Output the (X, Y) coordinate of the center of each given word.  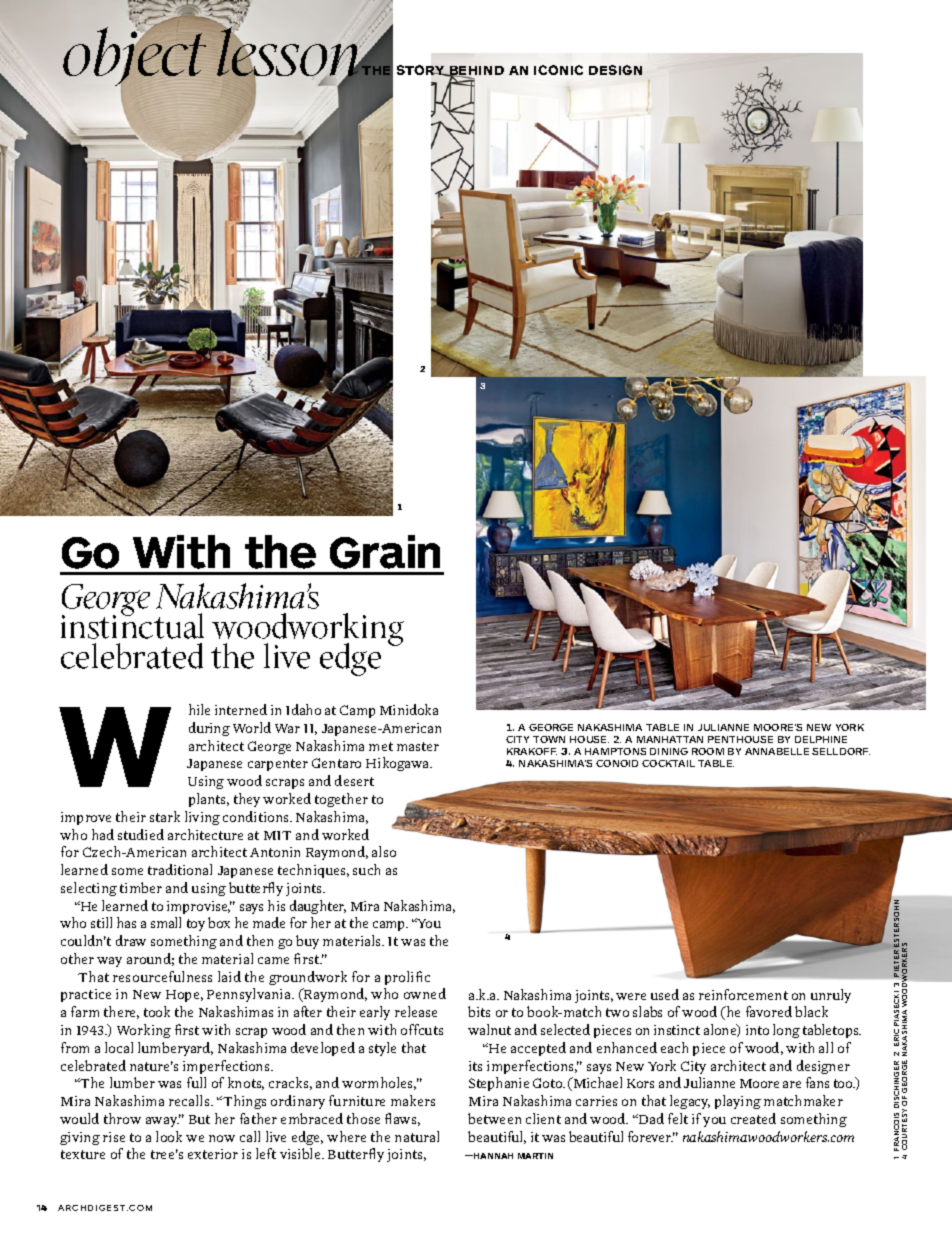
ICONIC (558, 70)
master (418, 746)
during (209, 729)
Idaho (303, 709)
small (166, 922)
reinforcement (743, 994)
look (169, 1136)
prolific (407, 978)
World (252, 727)
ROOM (708, 751)
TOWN (549, 739)
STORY (422, 70)
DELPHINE (821, 739)
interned (241, 709)
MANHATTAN (670, 739)
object (134, 56)
